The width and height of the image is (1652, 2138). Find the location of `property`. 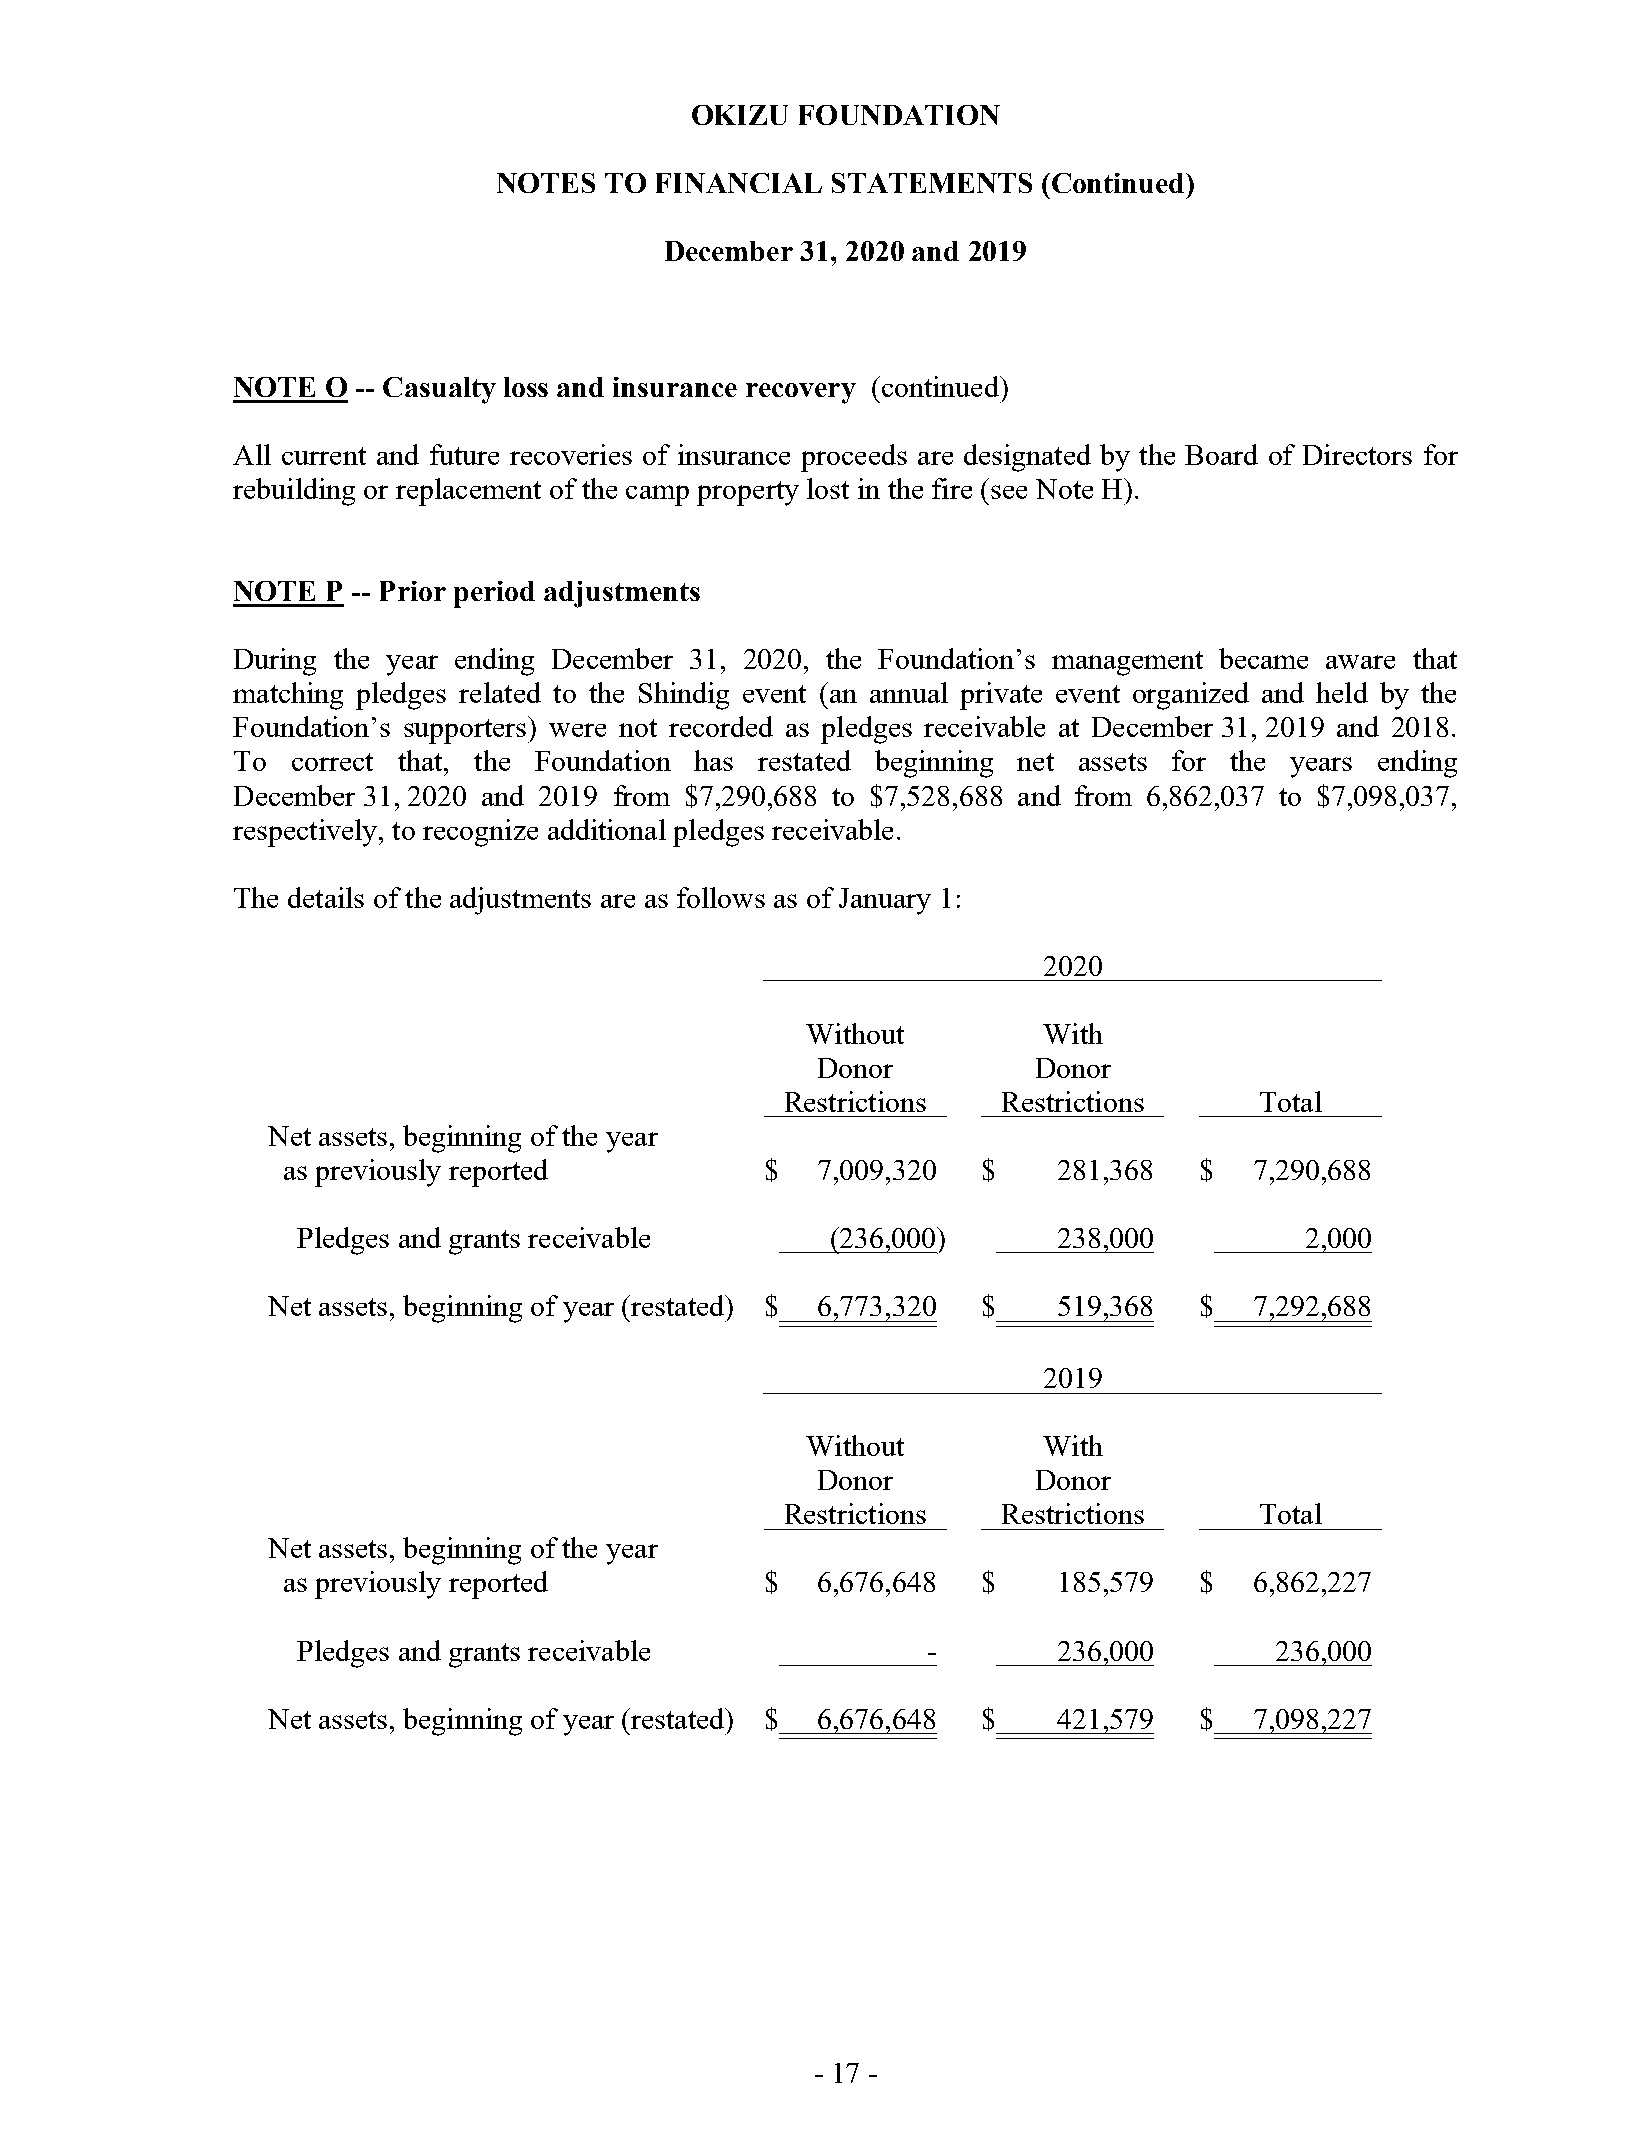

property is located at coordinates (748, 493).
